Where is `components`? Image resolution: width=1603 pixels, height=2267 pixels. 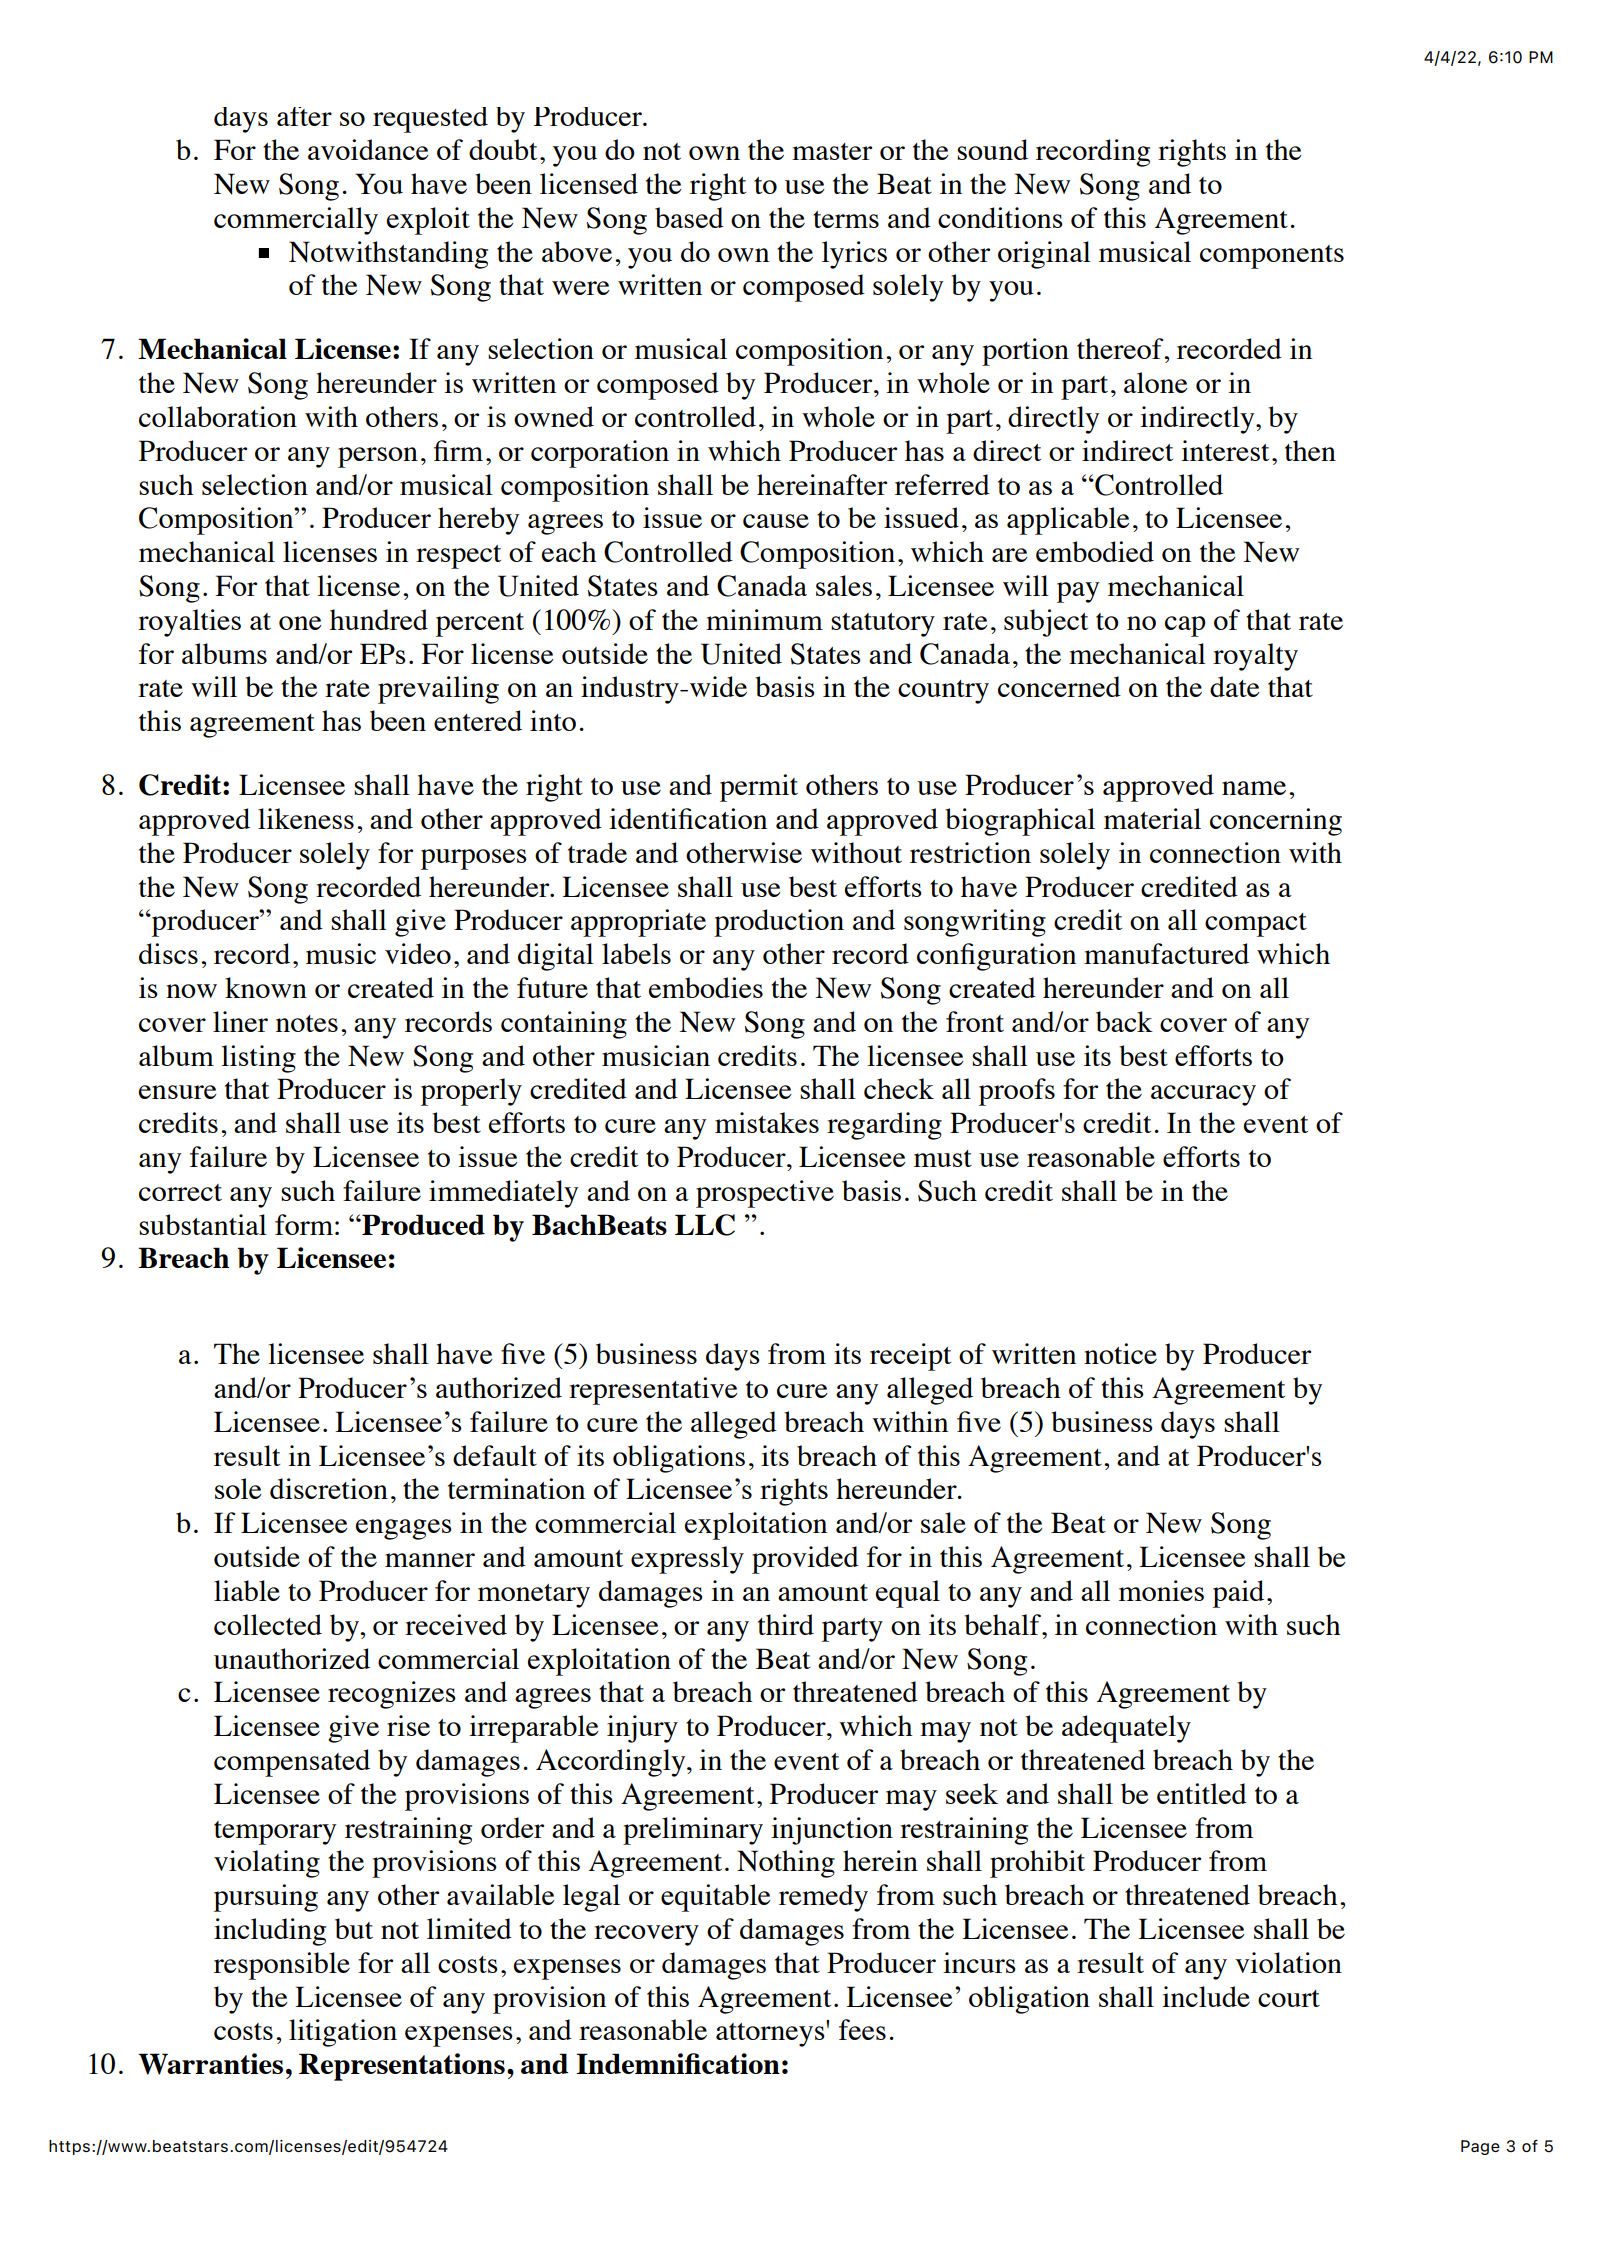 components is located at coordinates (1272, 257).
